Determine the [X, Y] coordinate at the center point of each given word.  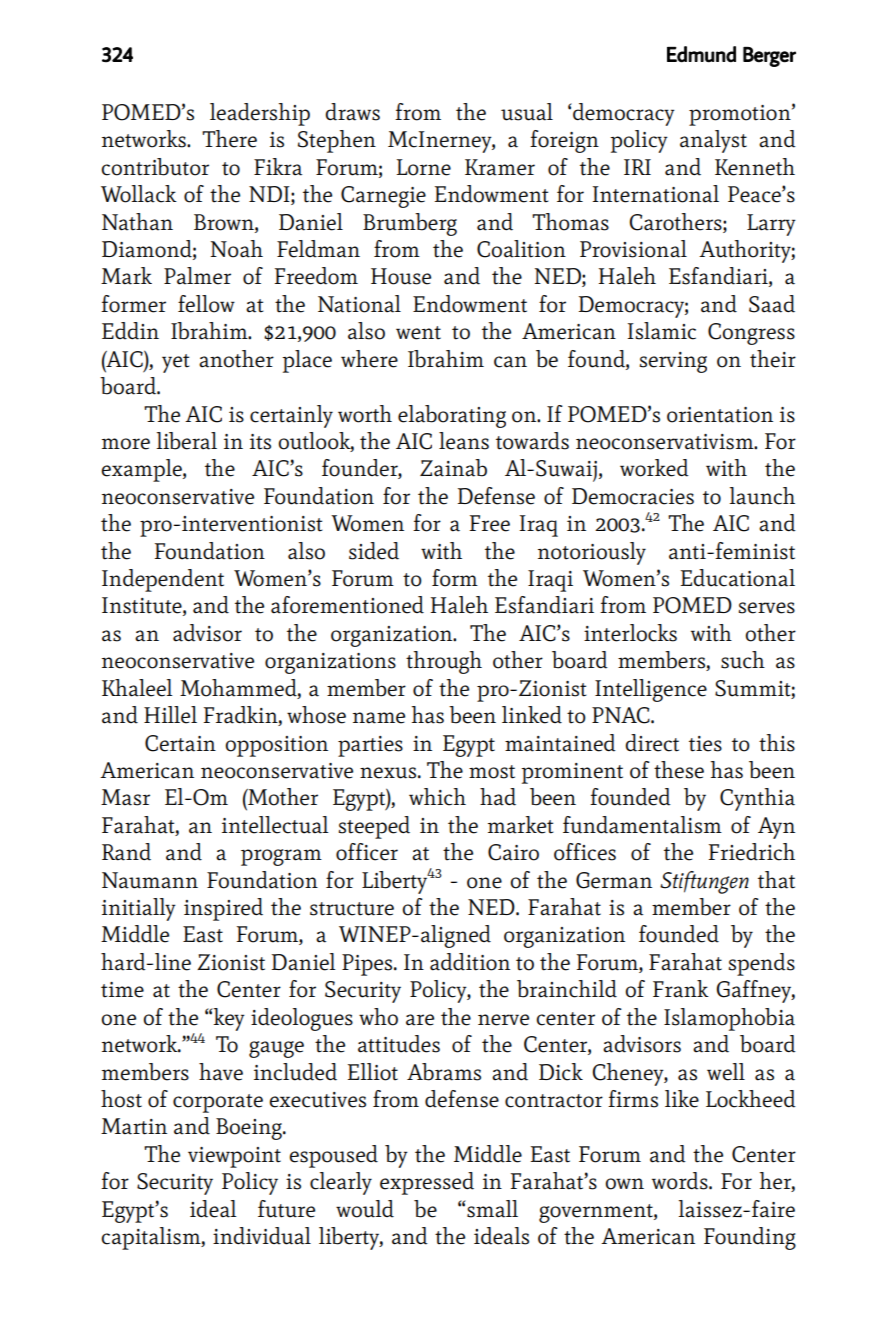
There [229, 139]
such [743, 660]
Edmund [701, 54]
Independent [163, 580]
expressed [427, 1183]
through [444, 662]
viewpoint [234, 1157]
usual [527, 112]
